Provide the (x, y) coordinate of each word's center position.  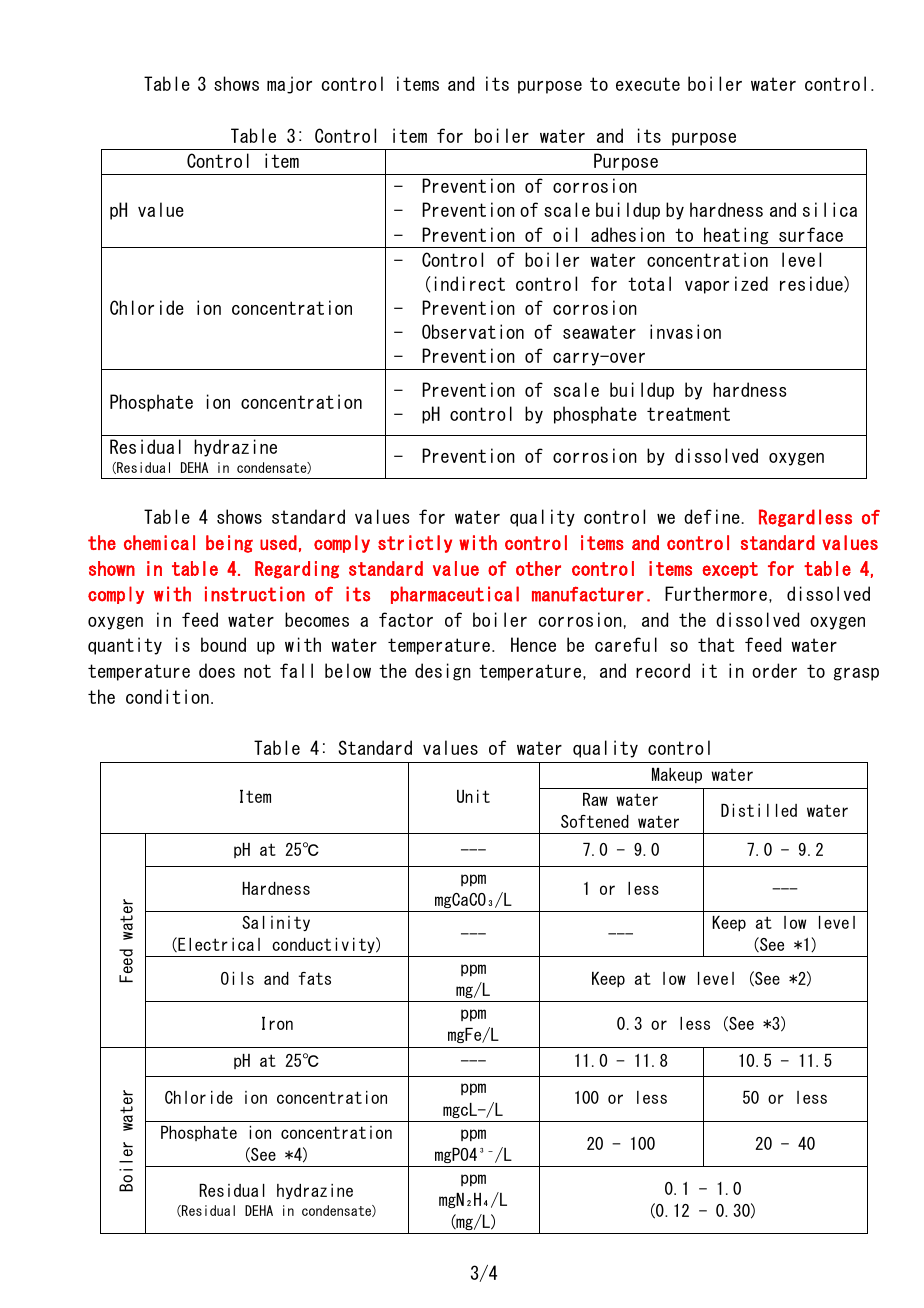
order (774, 670)
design (443, 672)
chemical (159, 542)
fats (315, 978)
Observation (473, 331)
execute (648, 84)
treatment (688, 414)
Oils (237, 978)
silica (830, 209)
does (217, 670)
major (289, 85)
